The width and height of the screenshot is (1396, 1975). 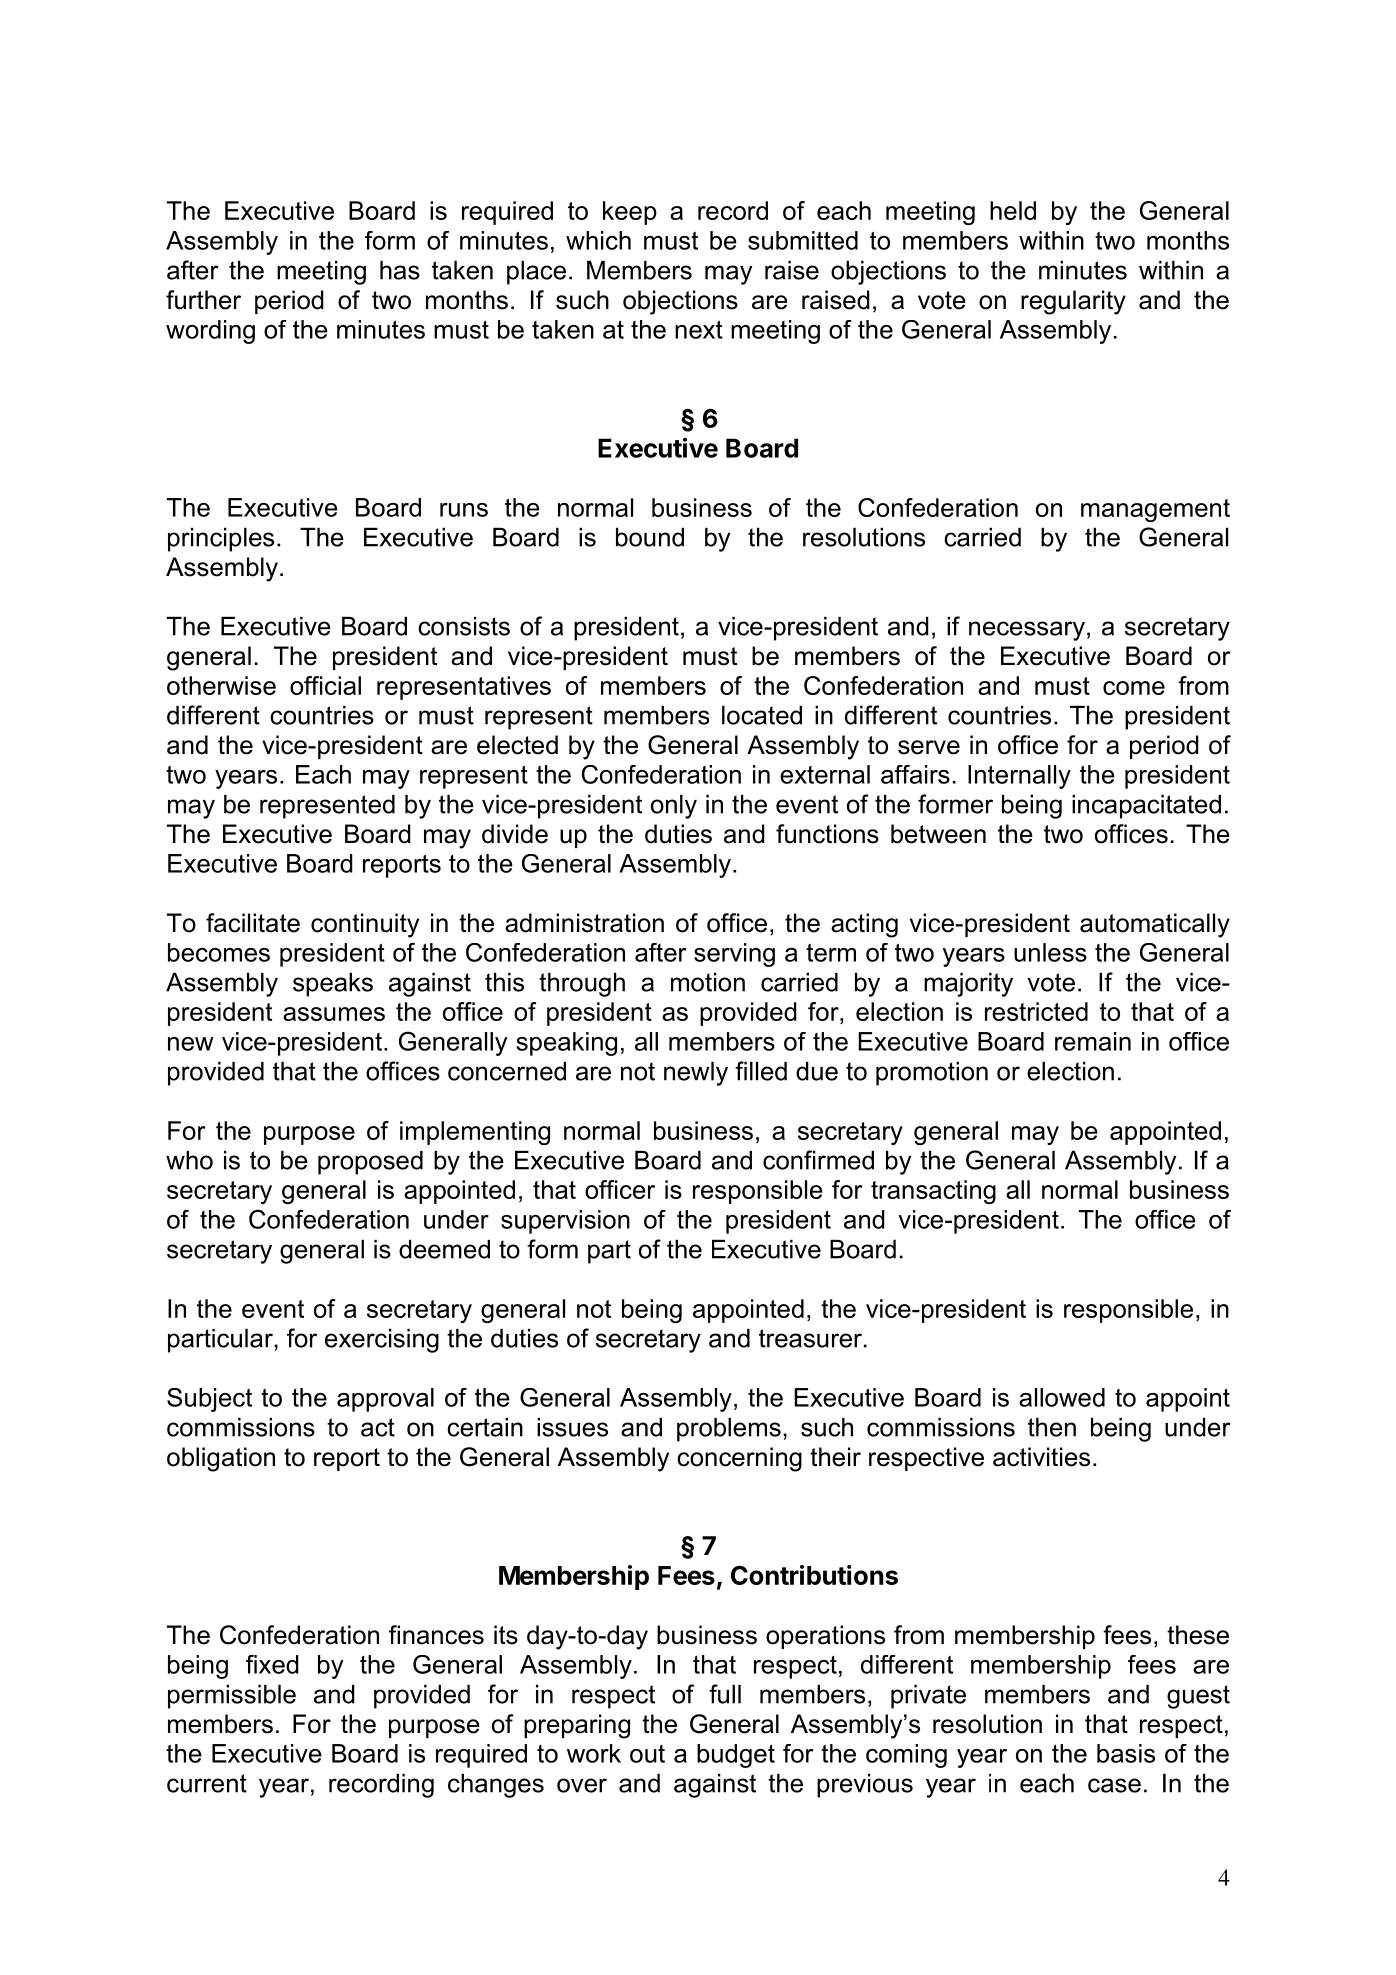 What do you see at coordinates (370, 1163) in the screenshot?
I see `proposed` at bounding box center [370, 1163].
